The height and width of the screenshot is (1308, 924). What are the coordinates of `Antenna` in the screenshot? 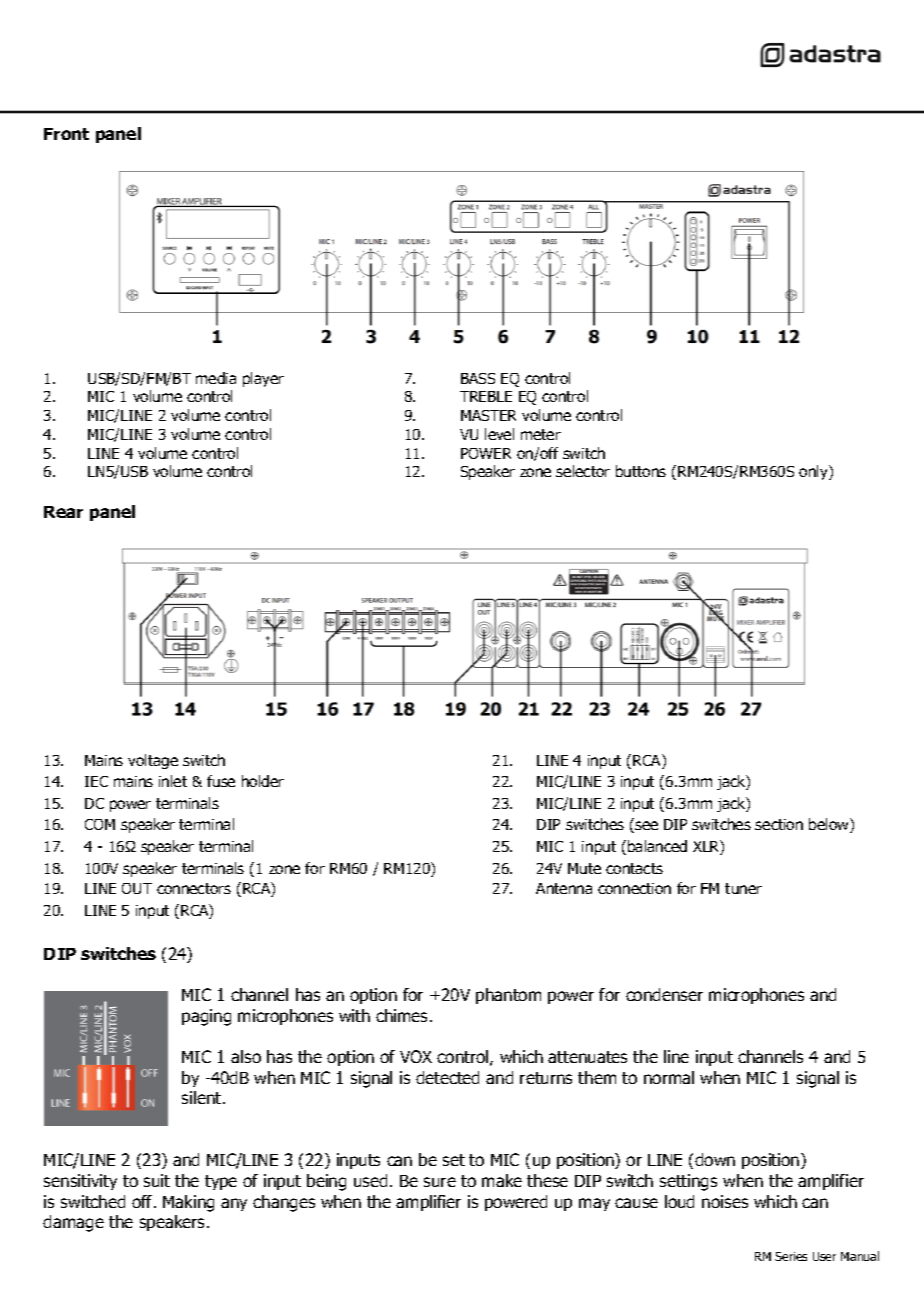 It's located at (564, 888).
